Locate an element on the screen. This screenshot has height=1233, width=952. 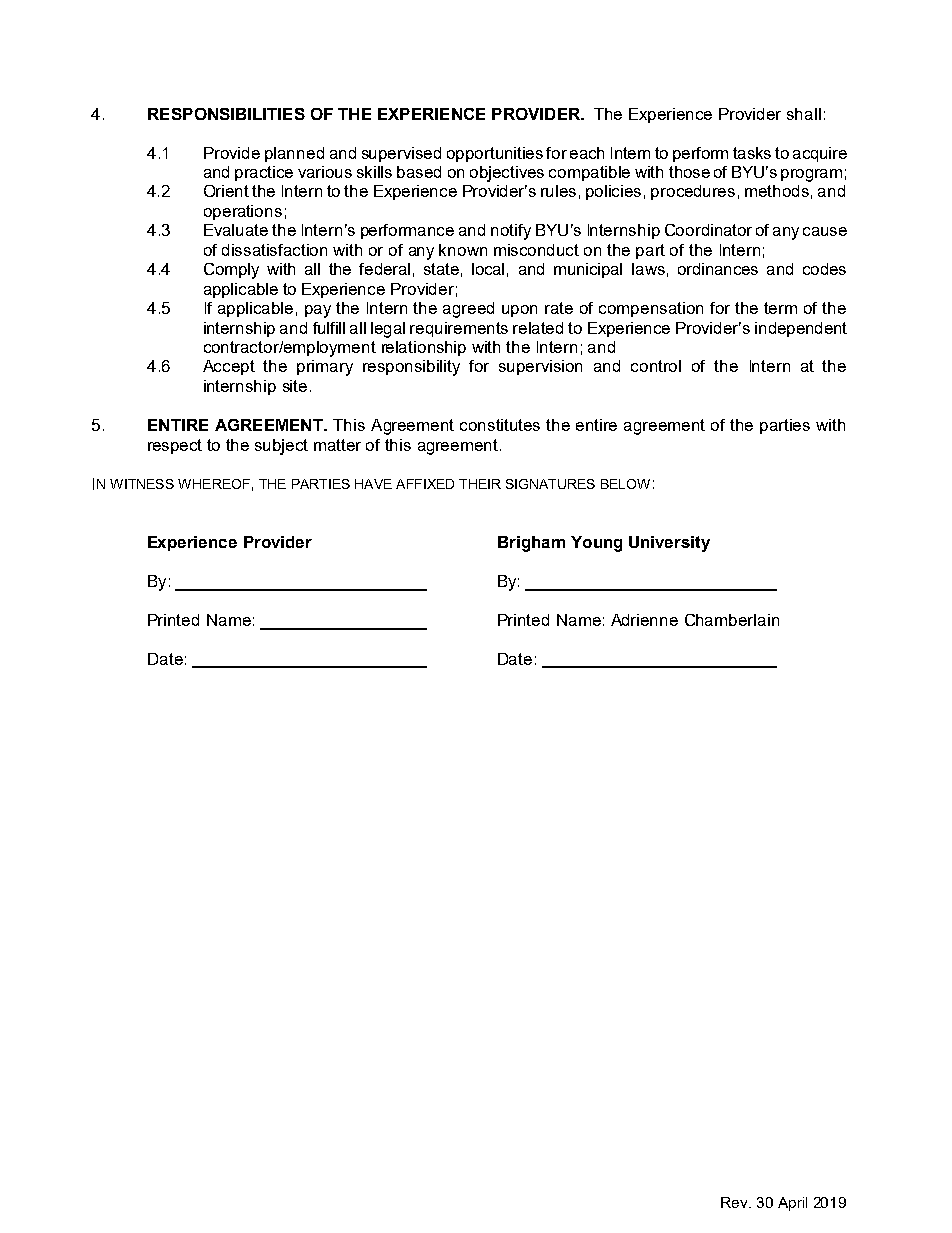
opportunities is located at coordinates (495, 154).
